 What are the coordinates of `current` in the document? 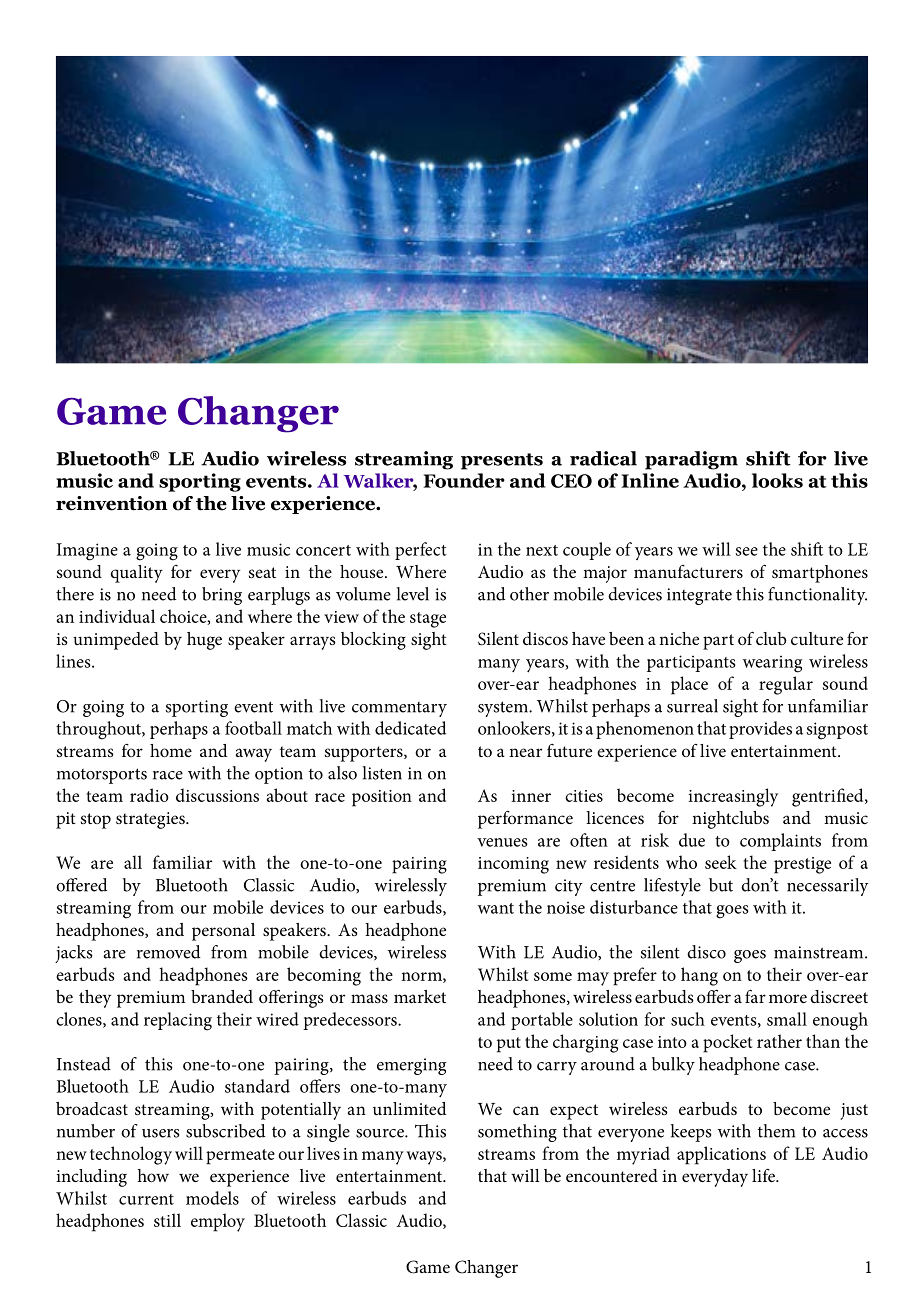 It's located at (146, 1199).
